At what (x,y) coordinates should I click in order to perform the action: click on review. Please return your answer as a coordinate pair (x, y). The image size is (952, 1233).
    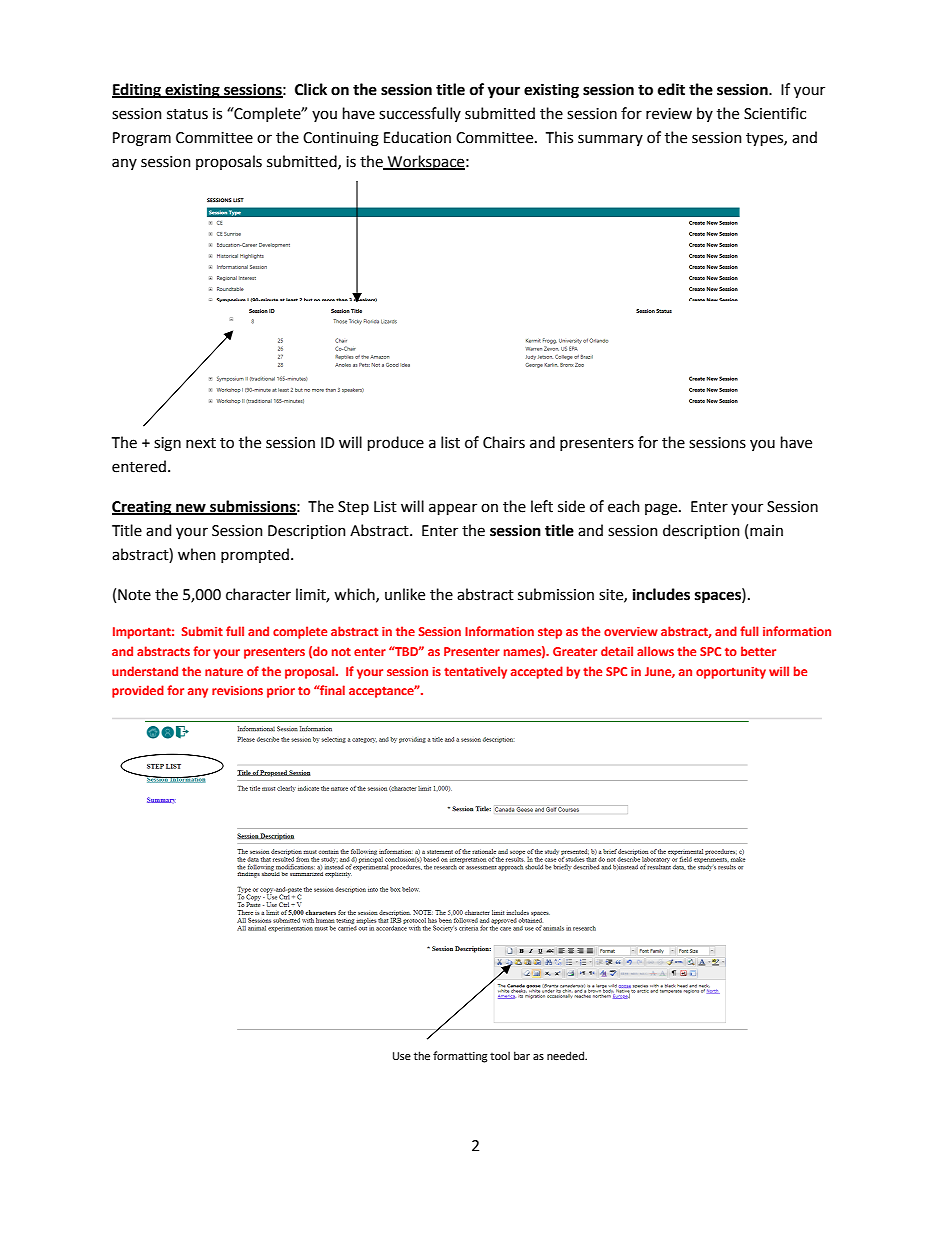
    Looking at the image, I should click on (669, 114).
